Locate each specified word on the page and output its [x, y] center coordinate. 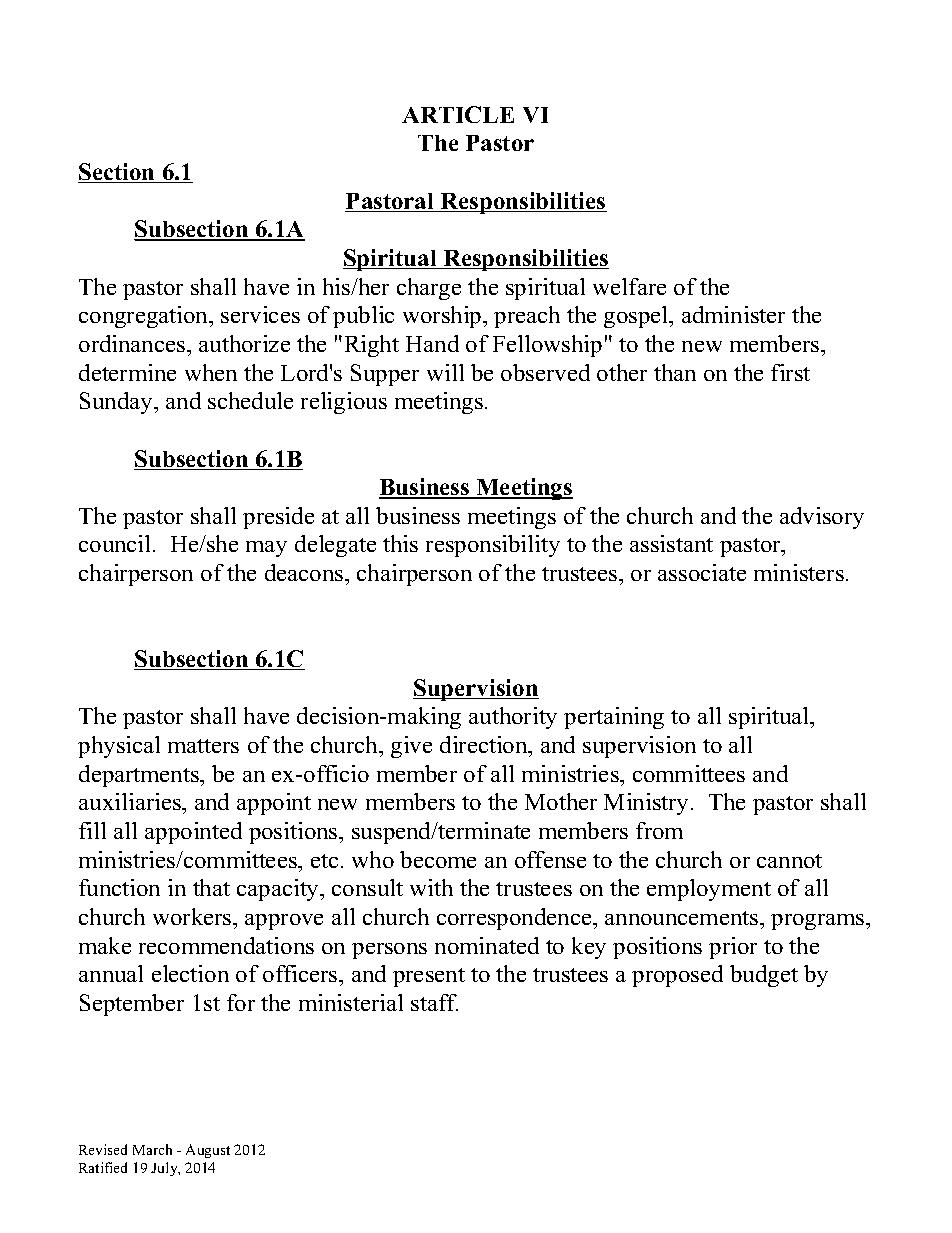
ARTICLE [458, 114]
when [211, 372]
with [431, 887]
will [445, 372]
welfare [629, 286]
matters [203, 746]
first [790, 372]
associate [702, 572]
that [211, 887]
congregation [145, 317]
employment [709, 890]
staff [434, 1002]
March [152, 1149]
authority [513, 718]
